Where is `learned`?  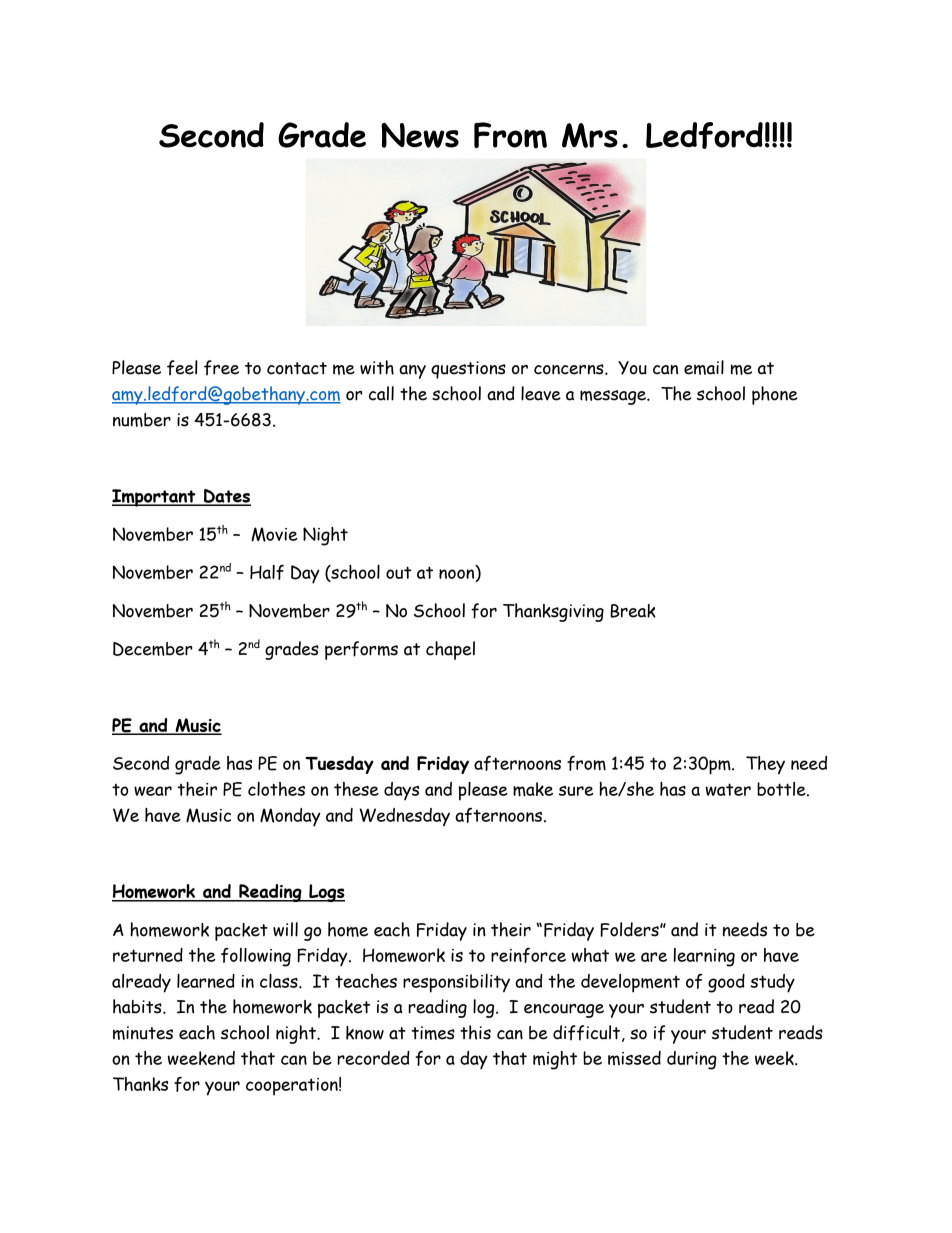 learned is located at coordinates (206, 981).
